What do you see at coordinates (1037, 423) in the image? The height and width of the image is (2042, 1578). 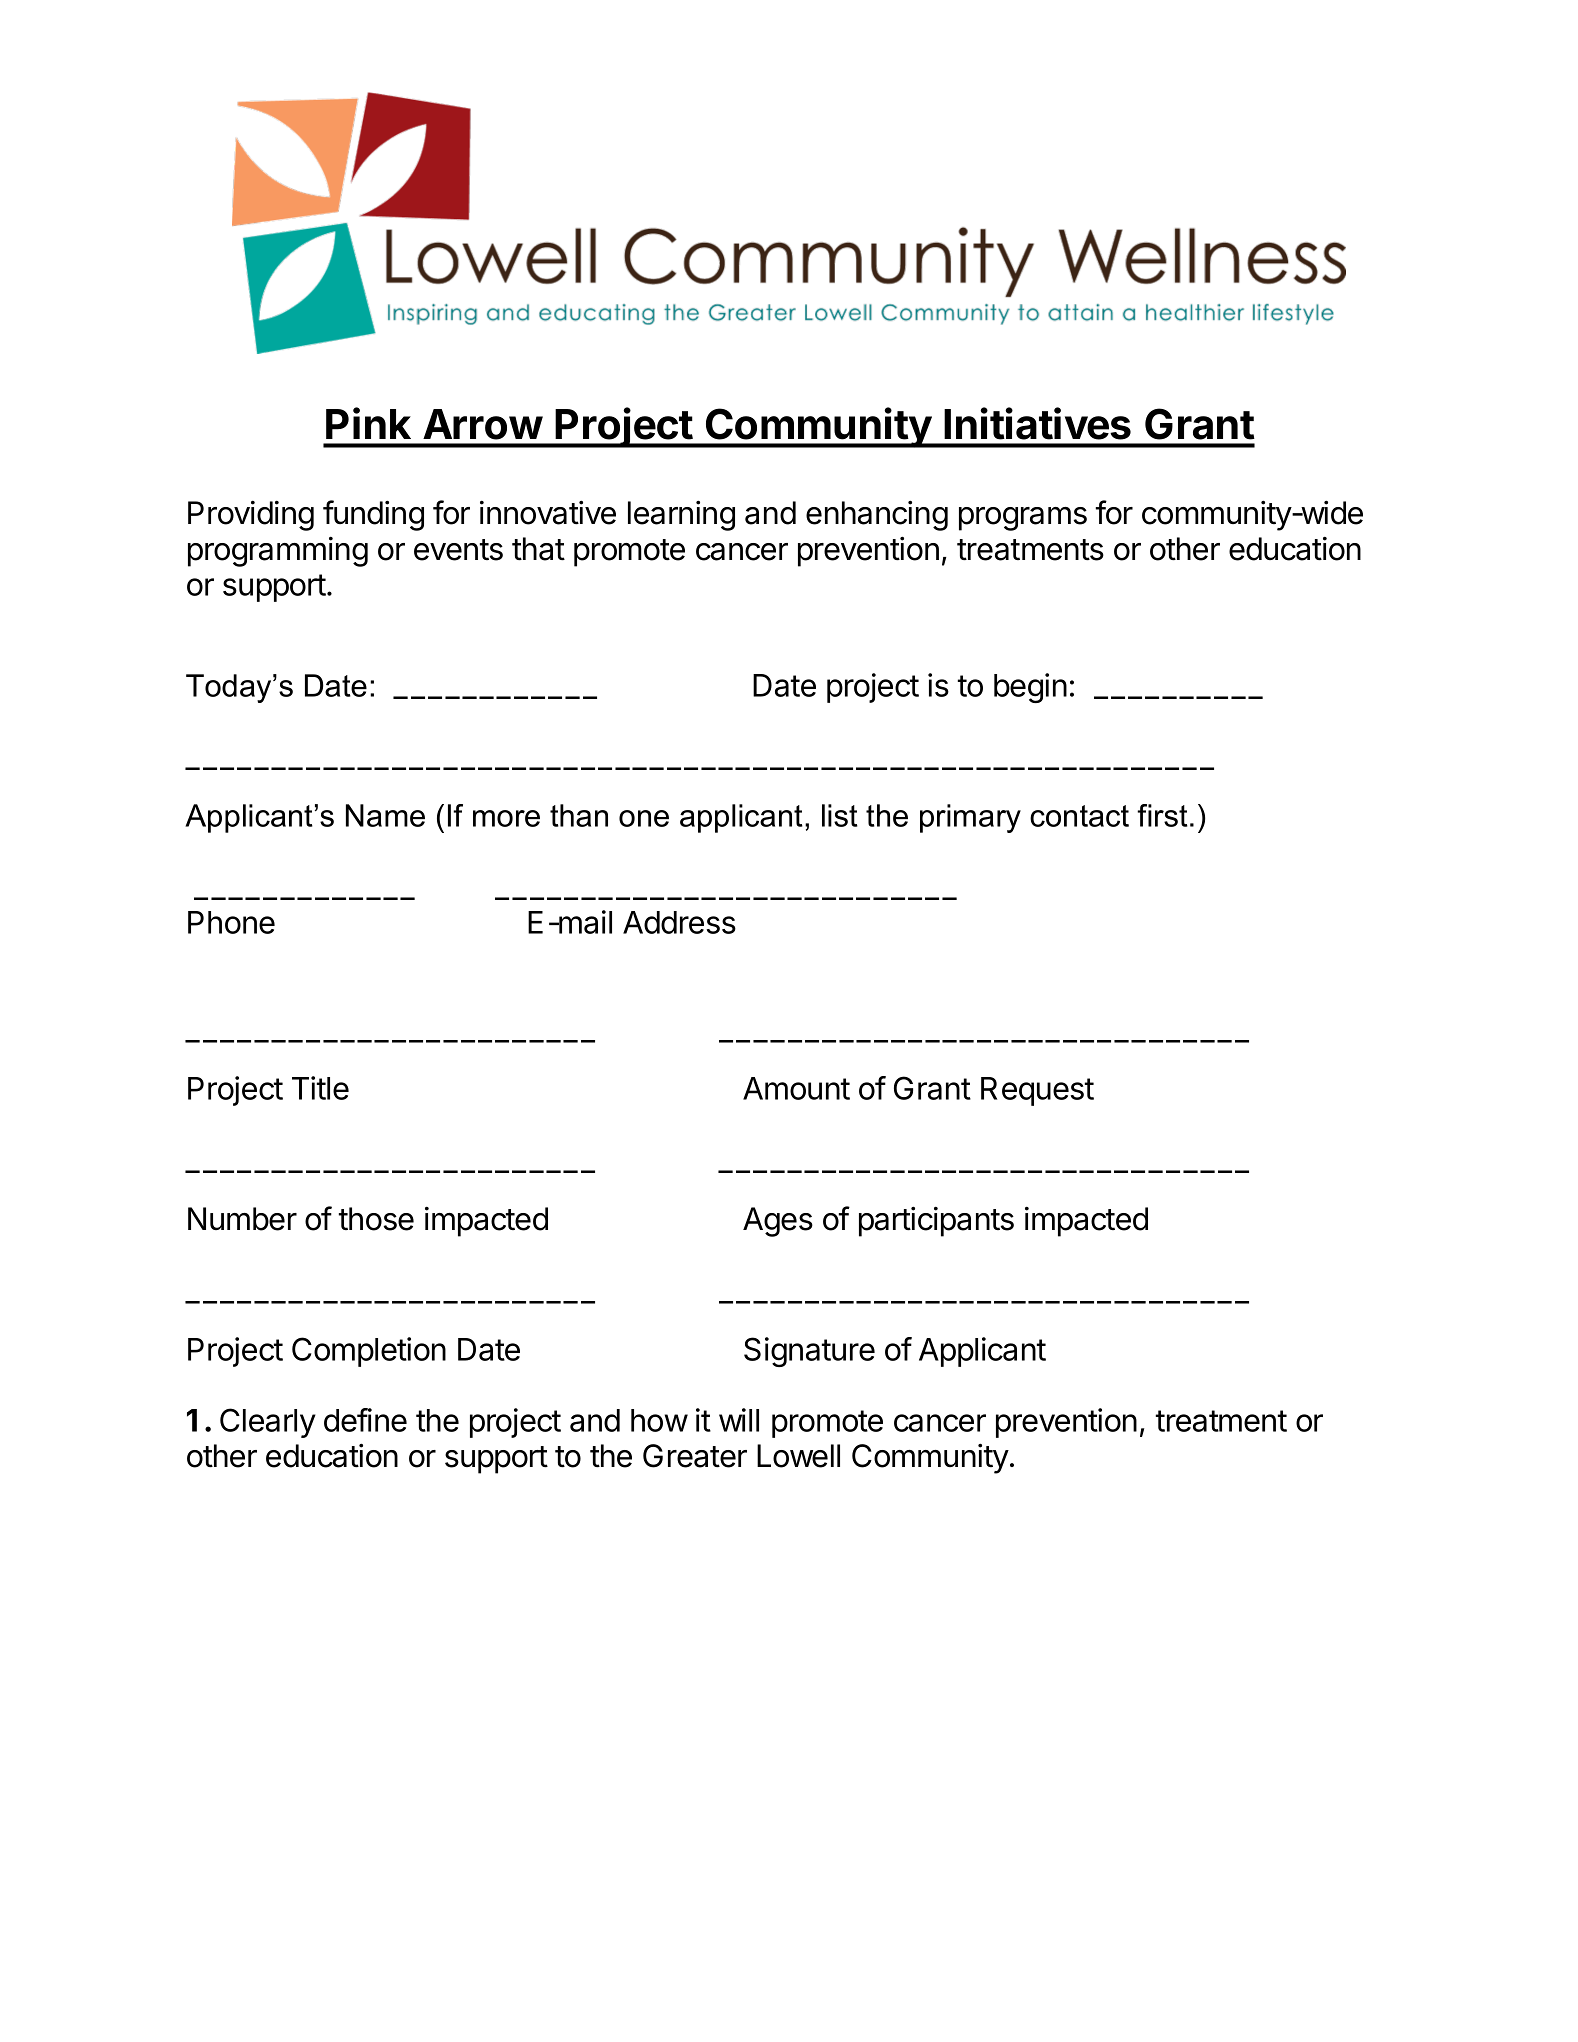 I see `Initiatives` at bounding box center [1037, 423].
